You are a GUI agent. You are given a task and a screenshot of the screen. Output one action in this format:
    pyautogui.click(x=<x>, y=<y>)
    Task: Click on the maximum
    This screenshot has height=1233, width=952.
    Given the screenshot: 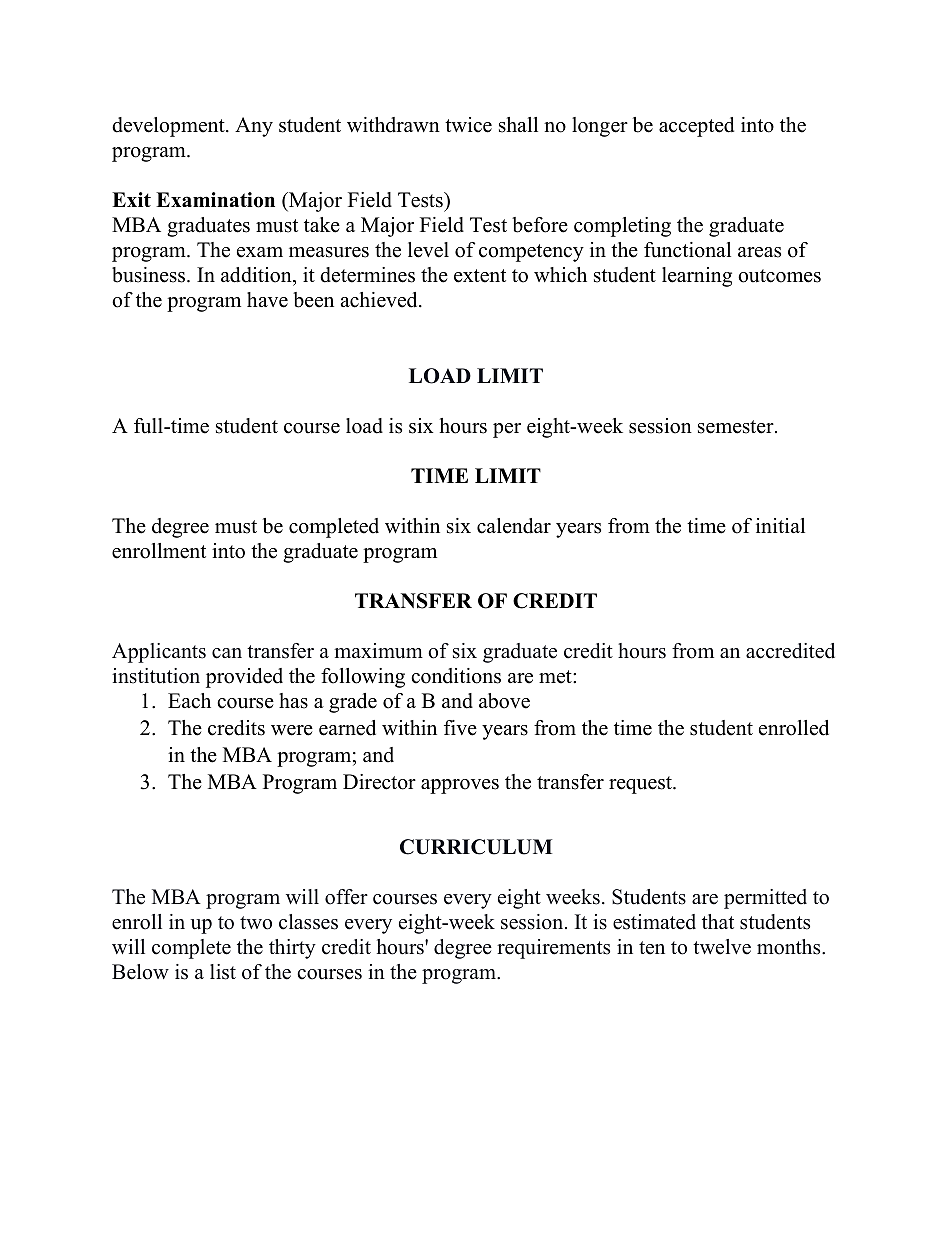 What is the action you would take?
    pyautogui.click(x=378, y=651)
